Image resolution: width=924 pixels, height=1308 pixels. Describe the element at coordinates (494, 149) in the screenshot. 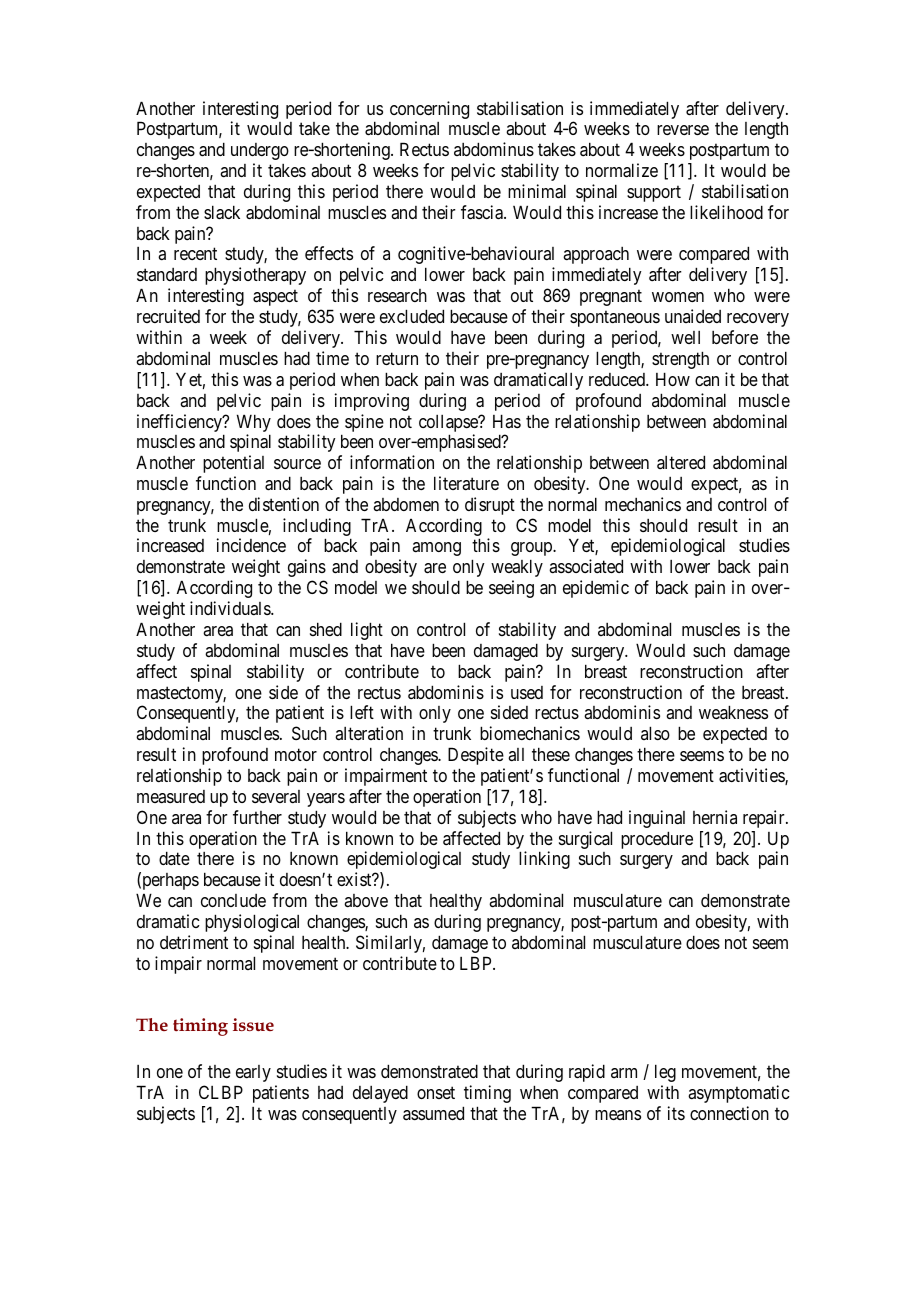

I see `abdominus` at that location.
